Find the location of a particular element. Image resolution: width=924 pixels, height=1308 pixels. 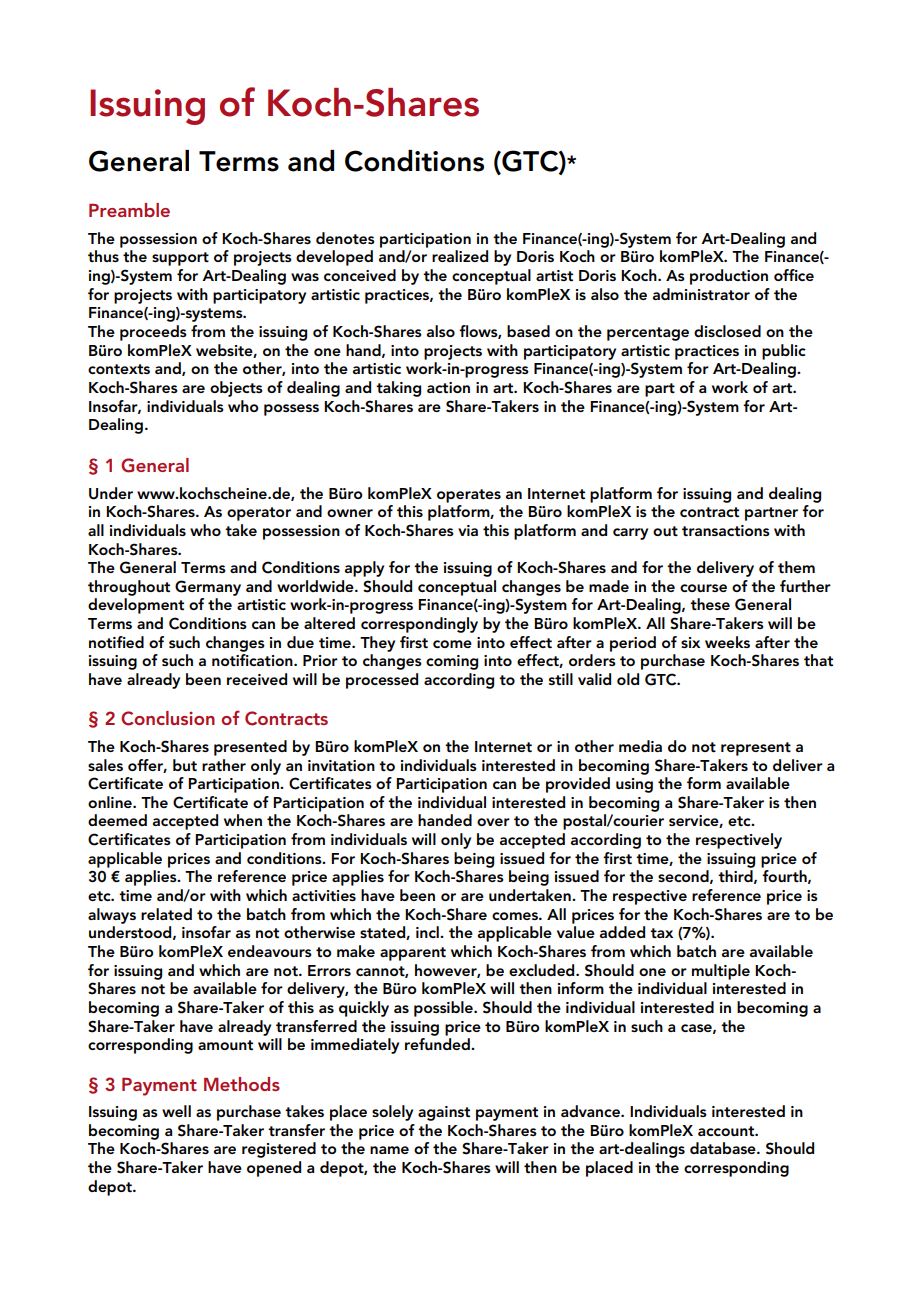

Conclusion is located at coordinates (168, 718).
